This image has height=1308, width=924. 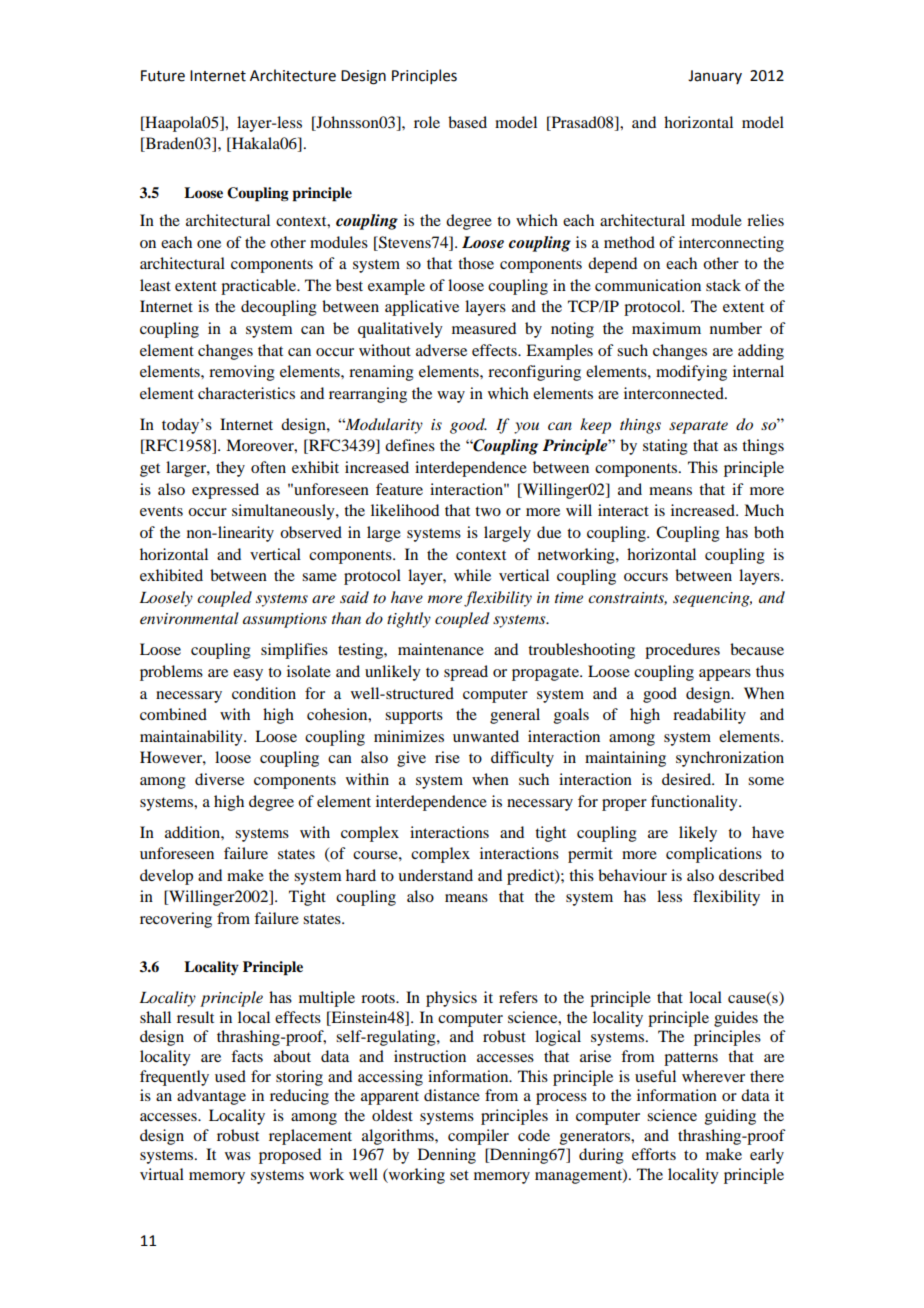 What do you see at coordinates (715, 77) in the image?
I see `January` at bounding box center [715, 77].
